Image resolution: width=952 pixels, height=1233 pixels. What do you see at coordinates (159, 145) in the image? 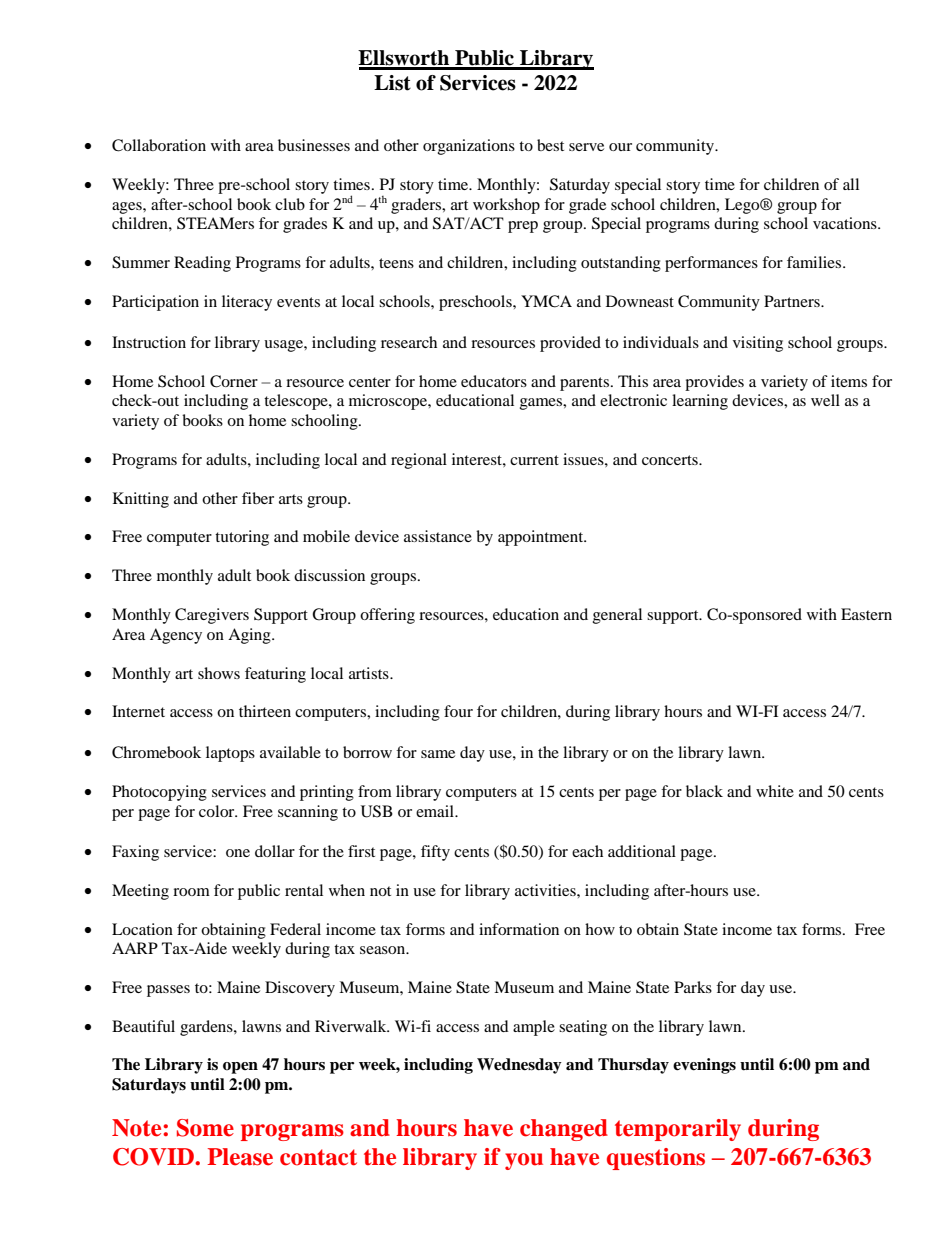
I see `Collaboration` at bounding box center [159, 145].
